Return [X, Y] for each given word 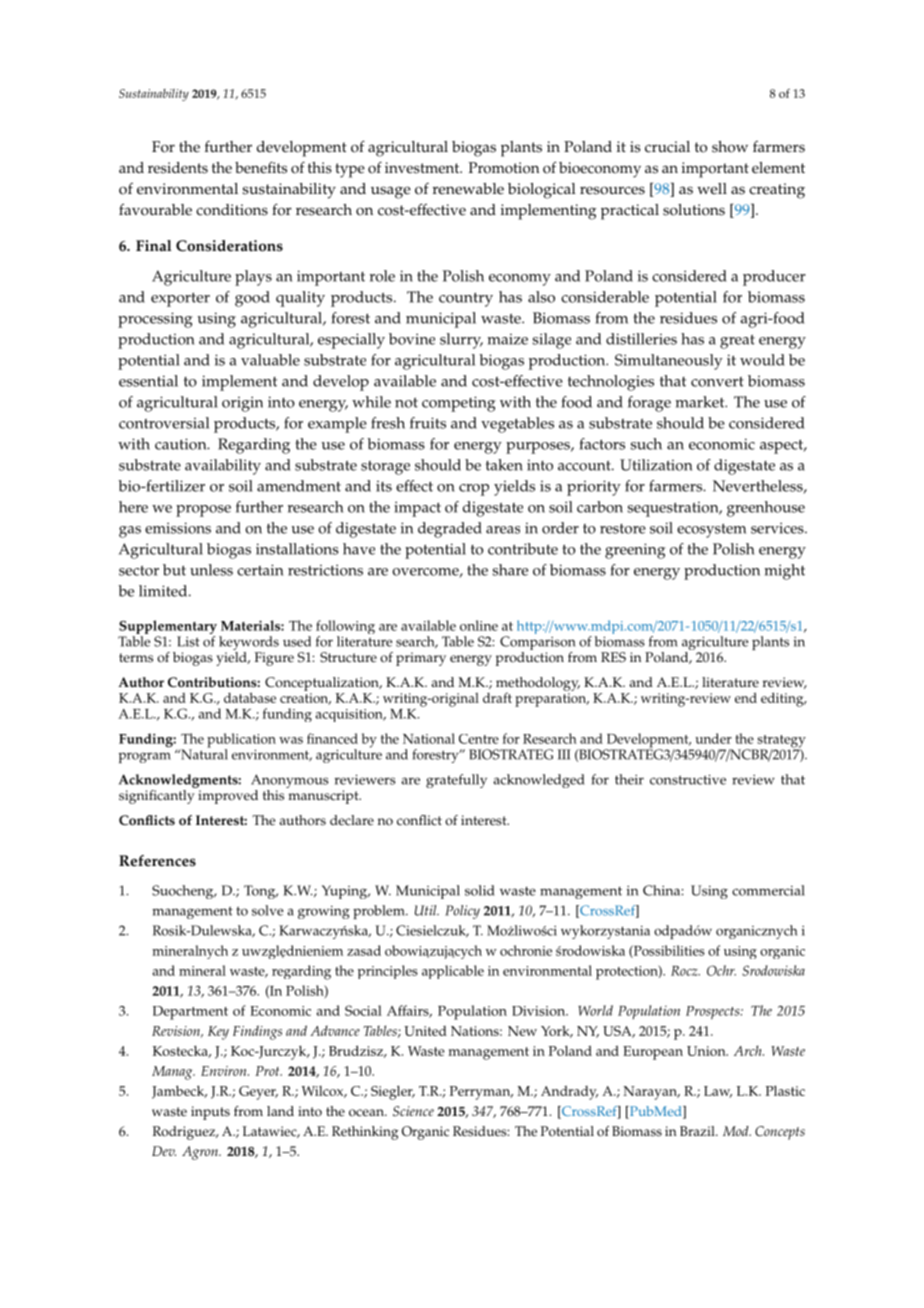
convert [717, 382]
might [784, 572]
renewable [468, 189]
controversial [164, 423]
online [479, 625]
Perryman [481, 1093]
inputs [210, 1113]
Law [718, 1092]
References [157, 861]
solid [480, 890]
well [712, 189]
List [188, 641]
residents [178, 168]
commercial [768, 890]
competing [459, 404]
